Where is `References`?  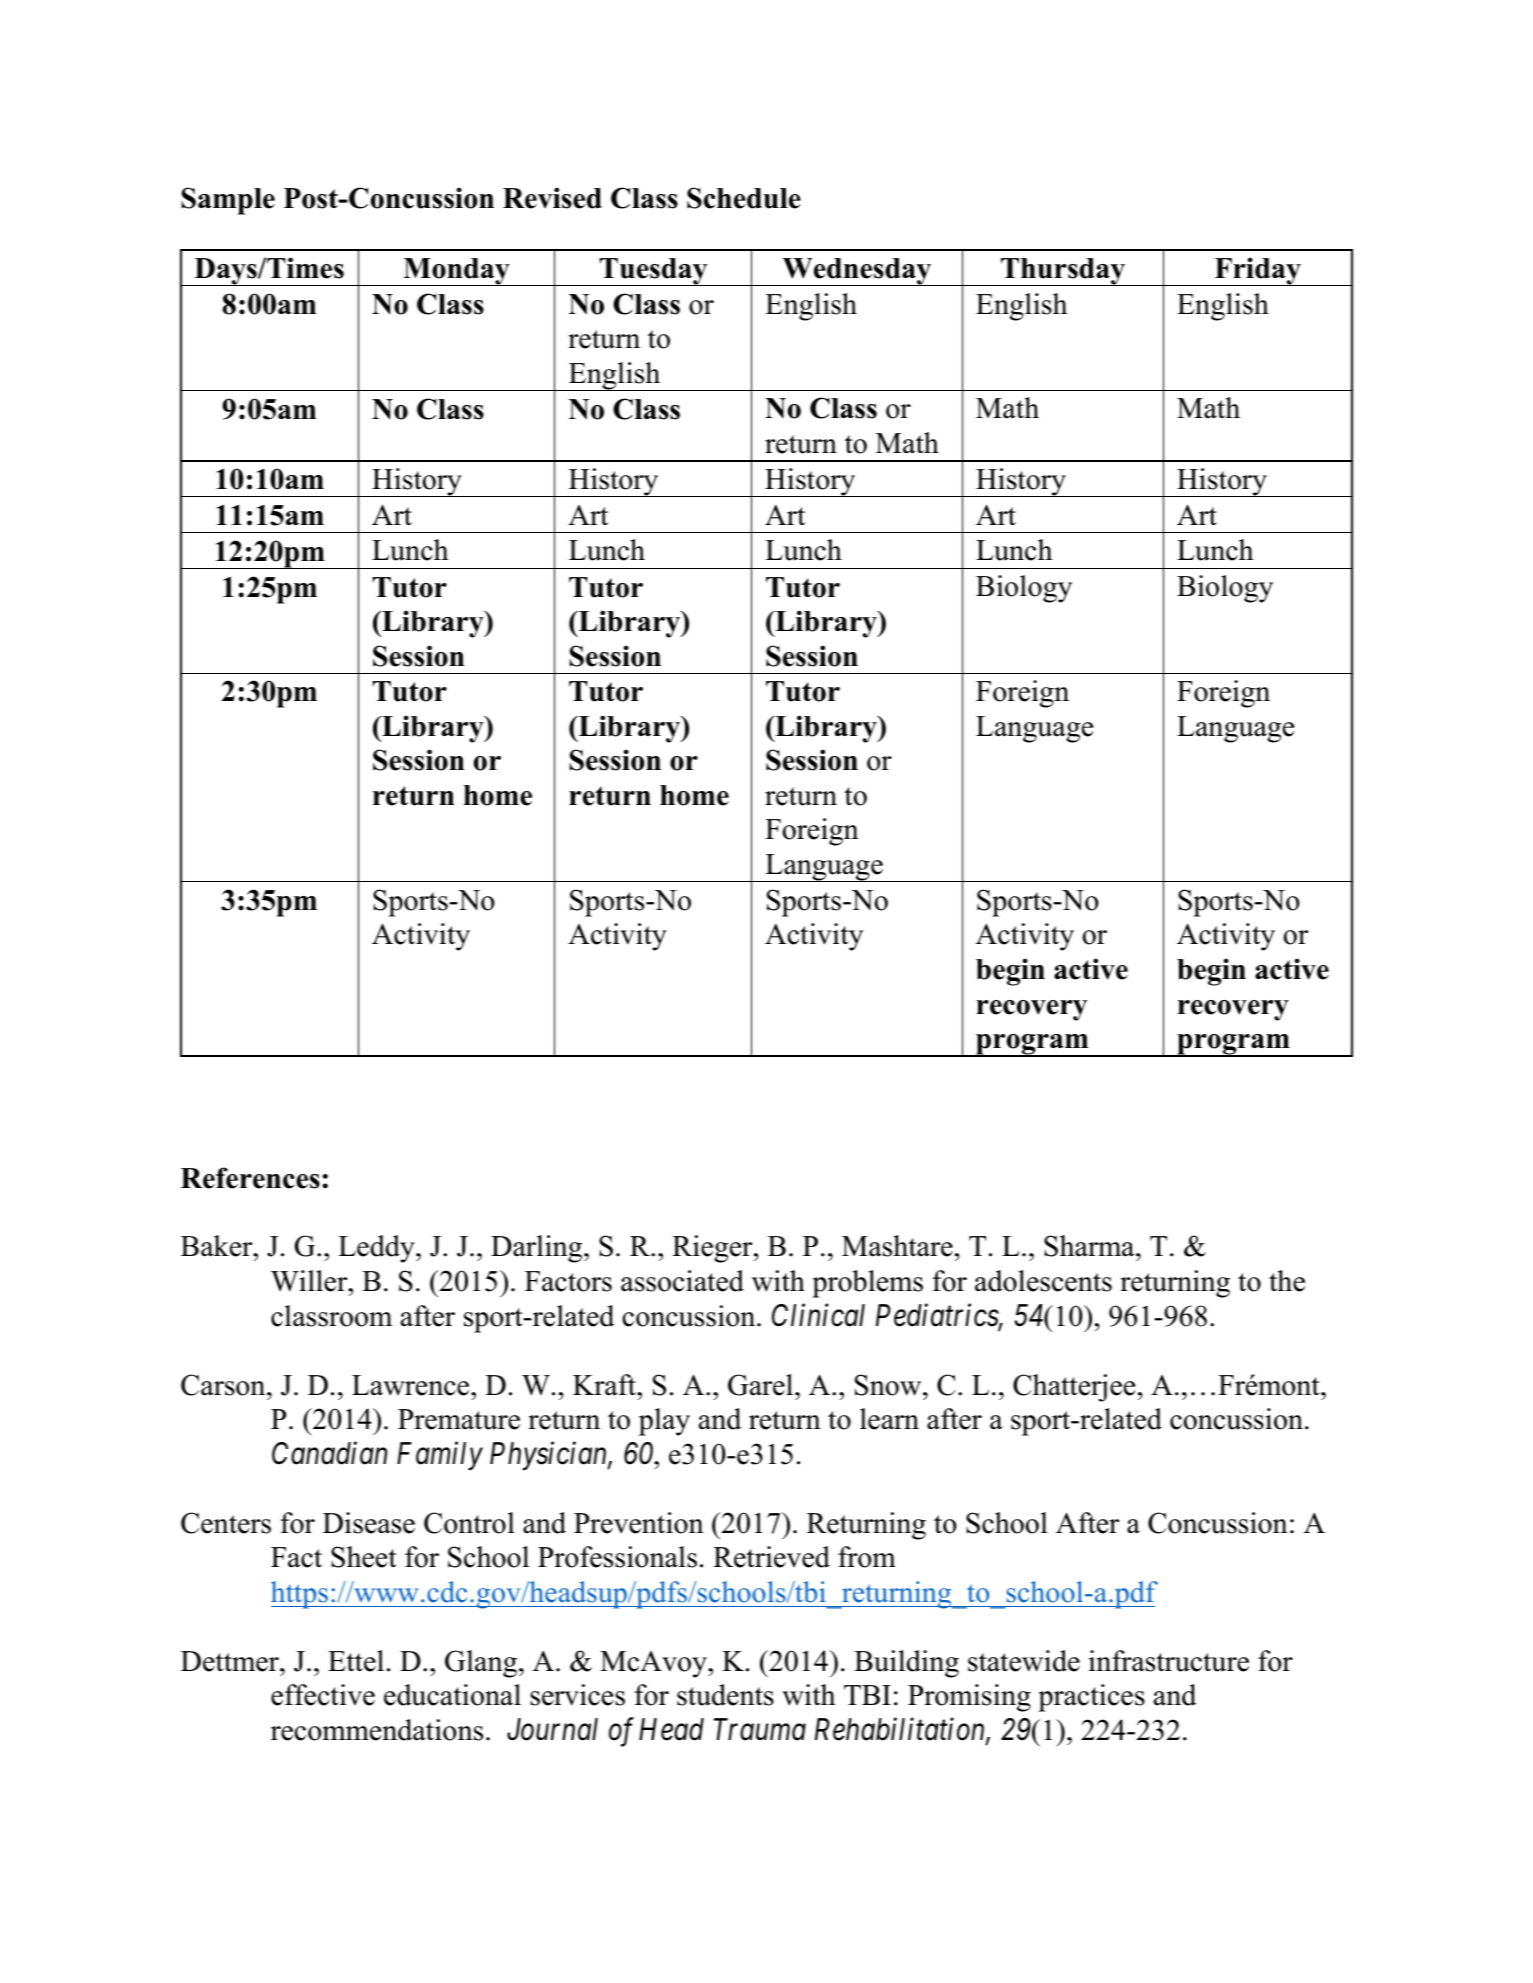
References is located at coordinates (250, 1178).
